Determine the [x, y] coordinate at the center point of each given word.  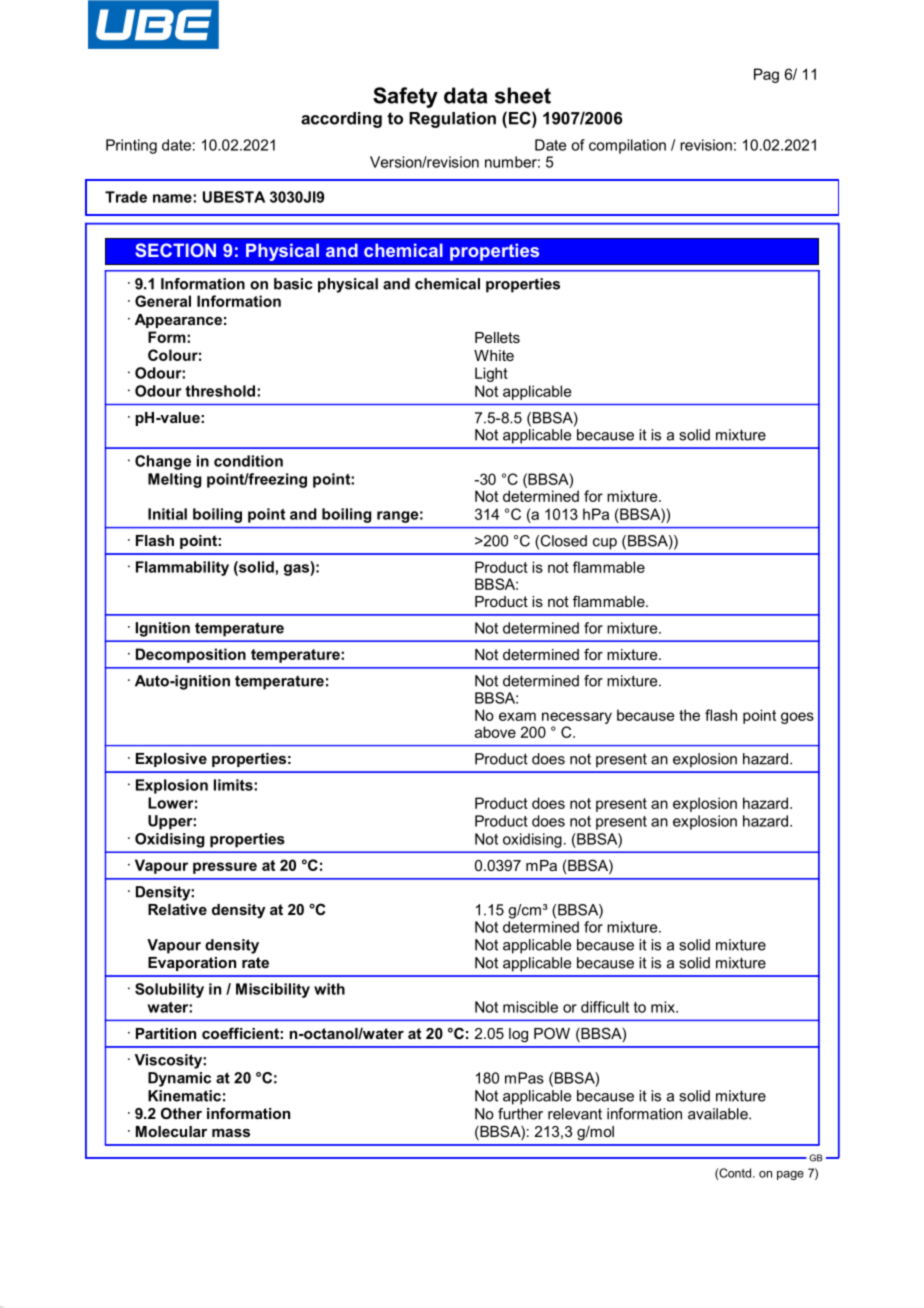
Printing [131, 146]
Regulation [452, 120]
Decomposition [191, 655]
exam [517, 716]
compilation [627, 146]
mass [231, 1133]
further [520, 1114]
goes [797, 718]
